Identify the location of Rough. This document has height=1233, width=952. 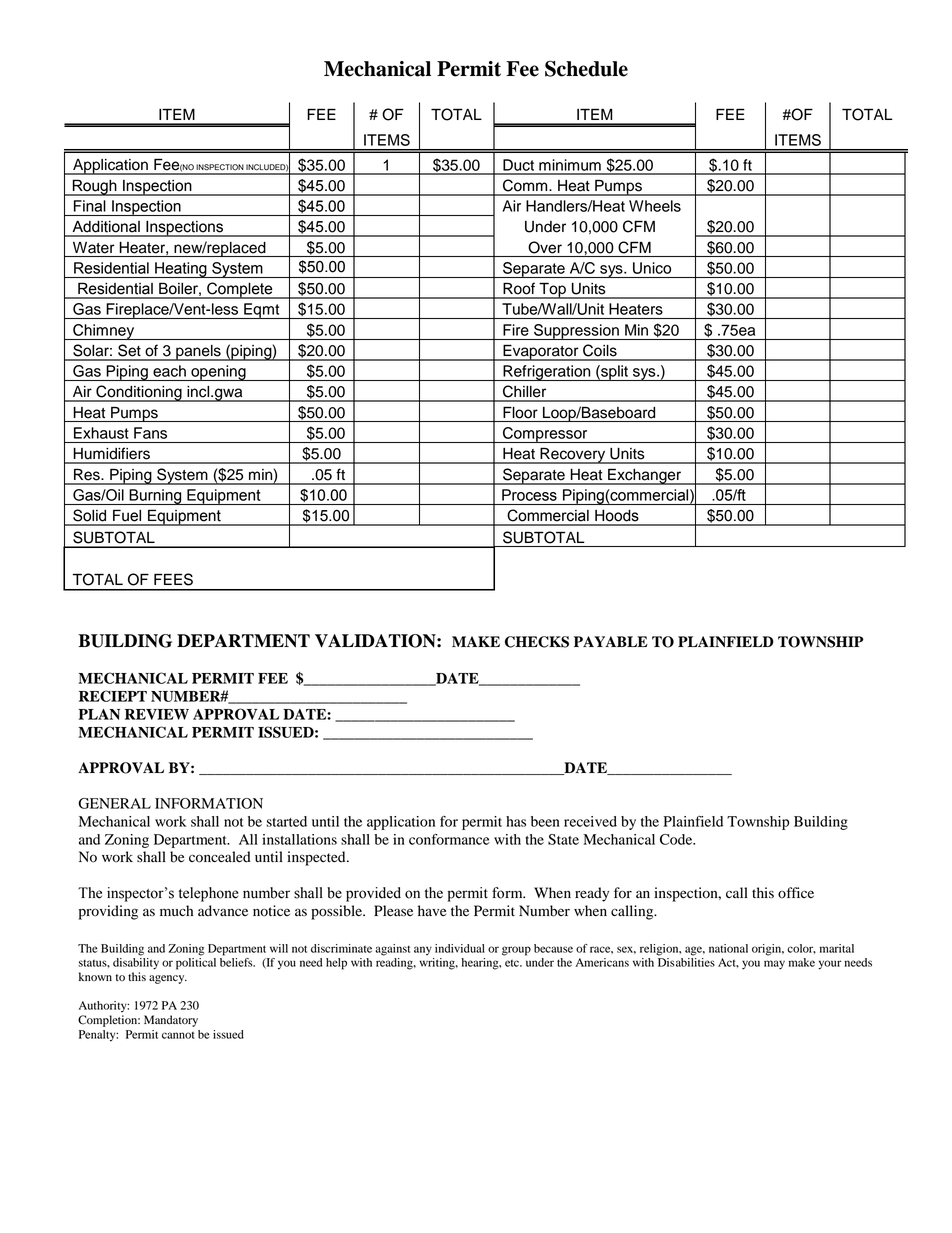
(94, 187).
